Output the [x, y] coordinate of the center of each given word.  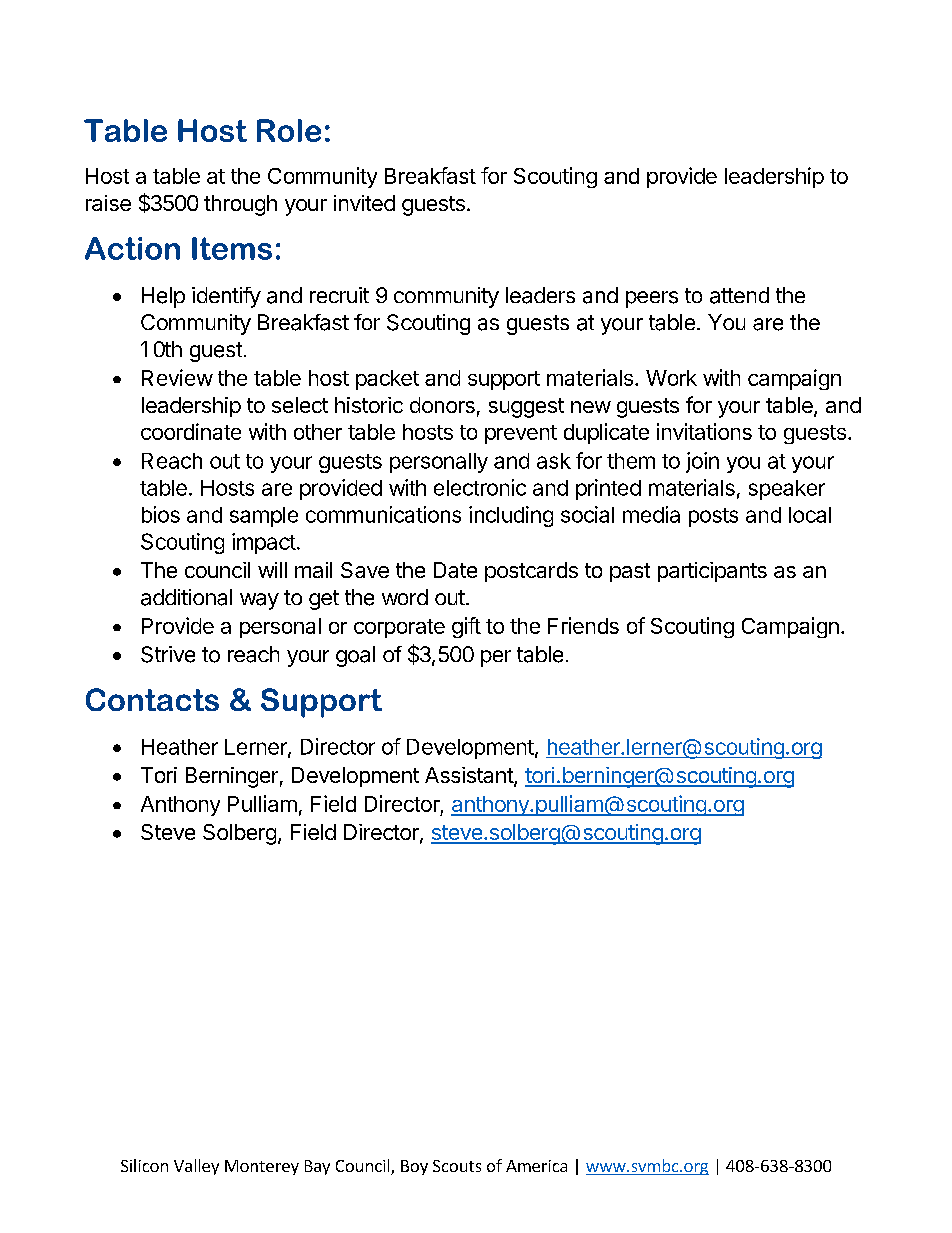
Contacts [152, 699]
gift [466, 627]
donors [442, 405]
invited [364, 203]
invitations [704, 431]
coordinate [191, 431]
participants [712, 572]
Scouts [457, 1166]
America [536, 1166]
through [240, 205]
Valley [196, 1167]
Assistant [470, 776]
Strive [168, 654]
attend [739, 295]
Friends [583, 625]
